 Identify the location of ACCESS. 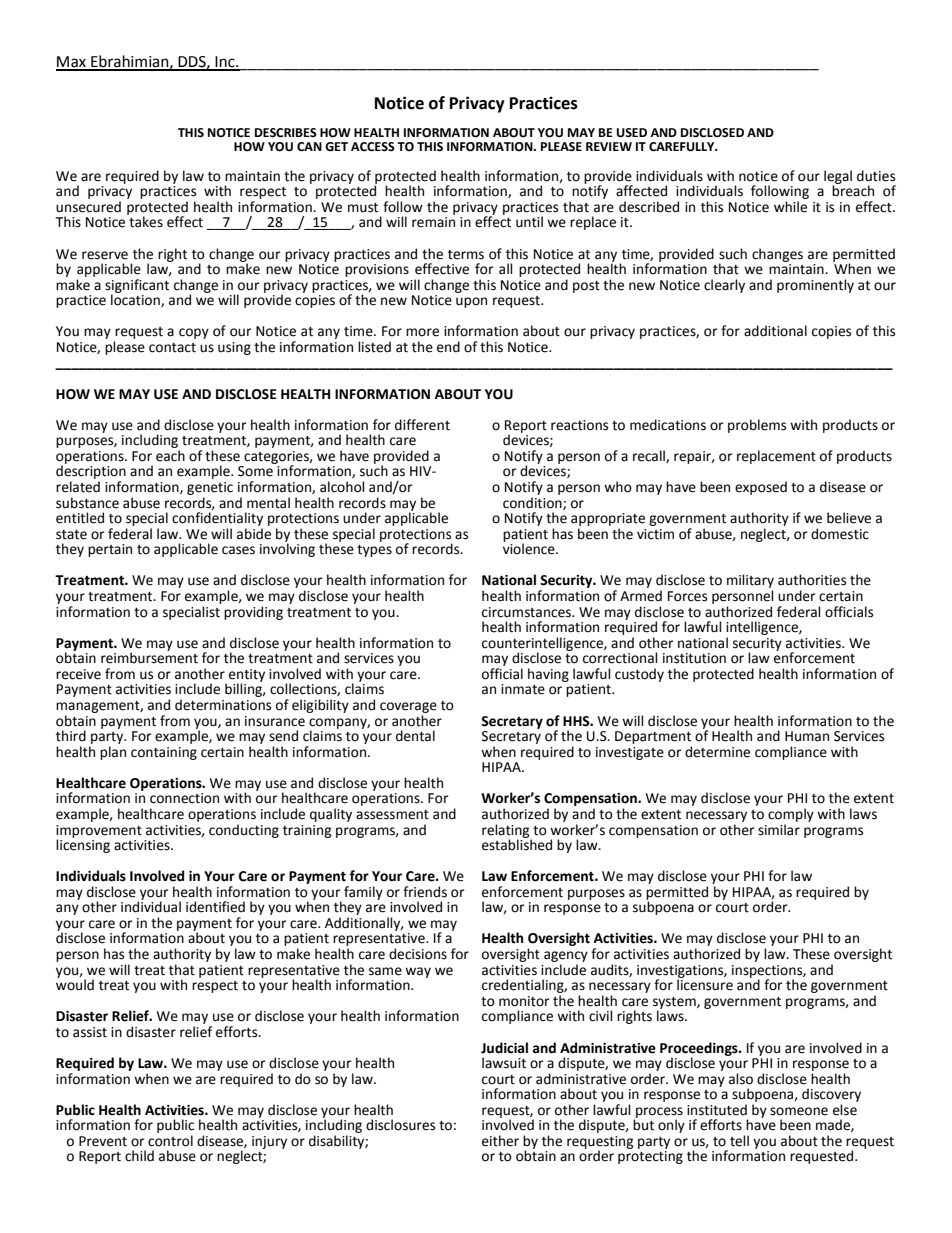
(373, 147).
